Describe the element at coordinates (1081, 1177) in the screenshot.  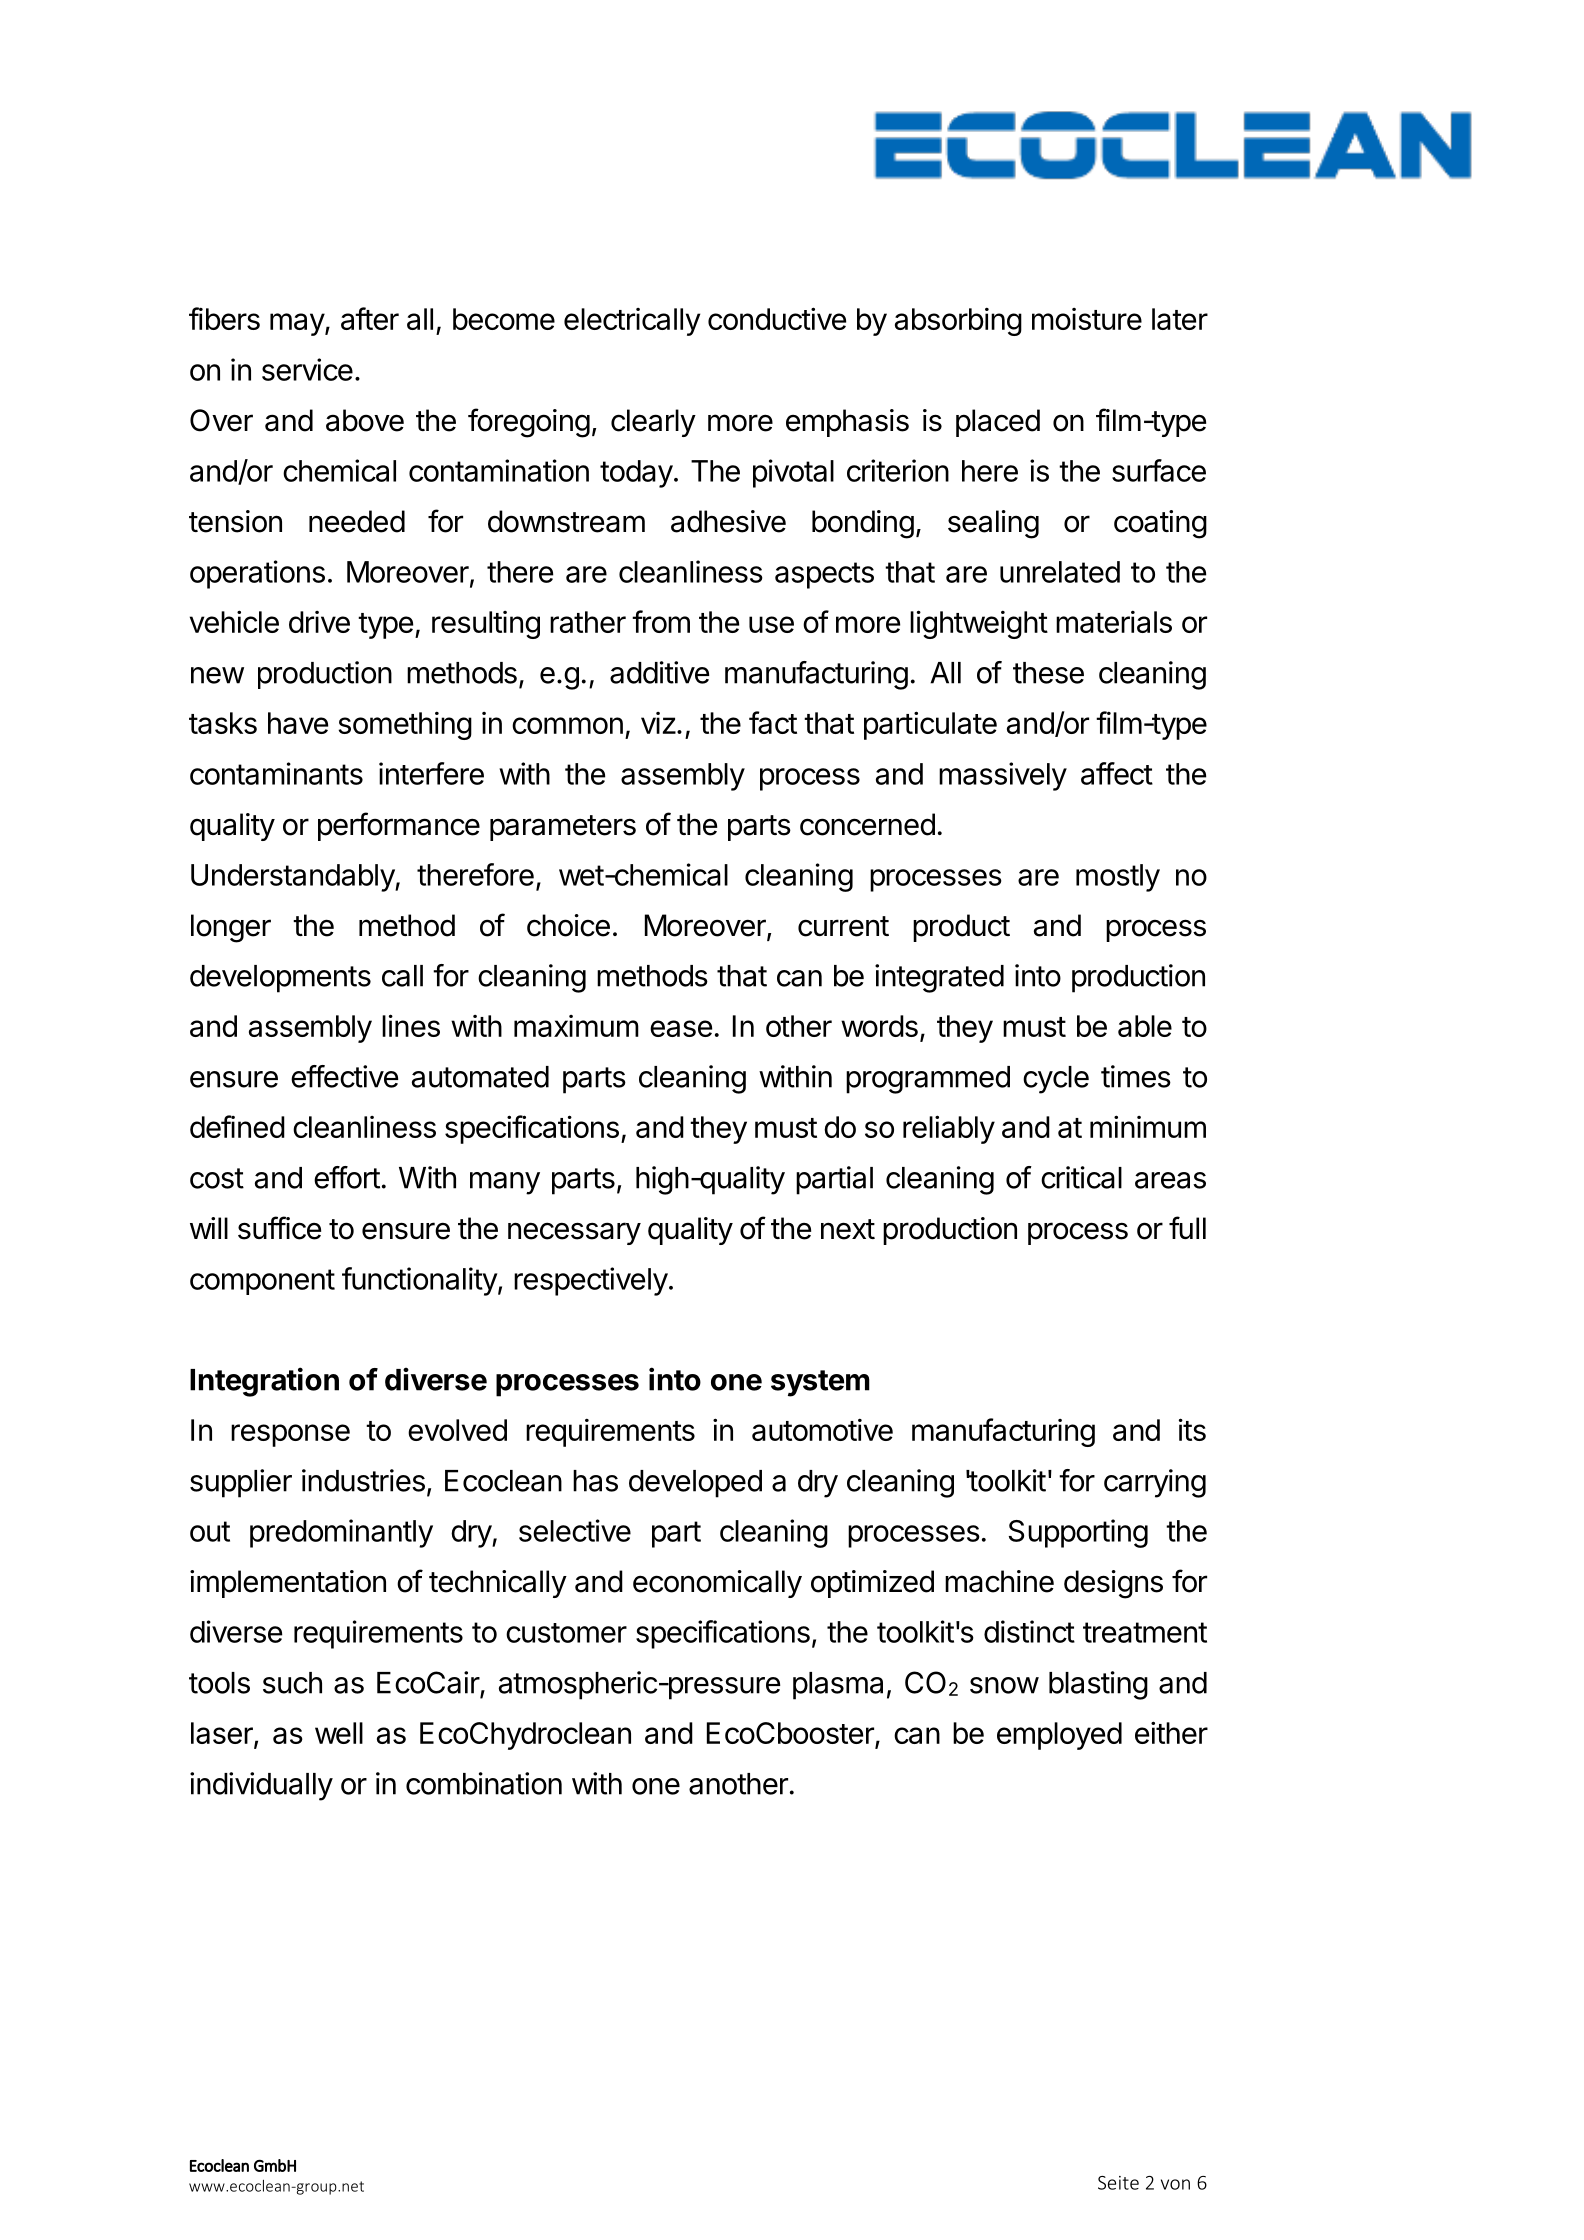
I see `critical` at that location.
